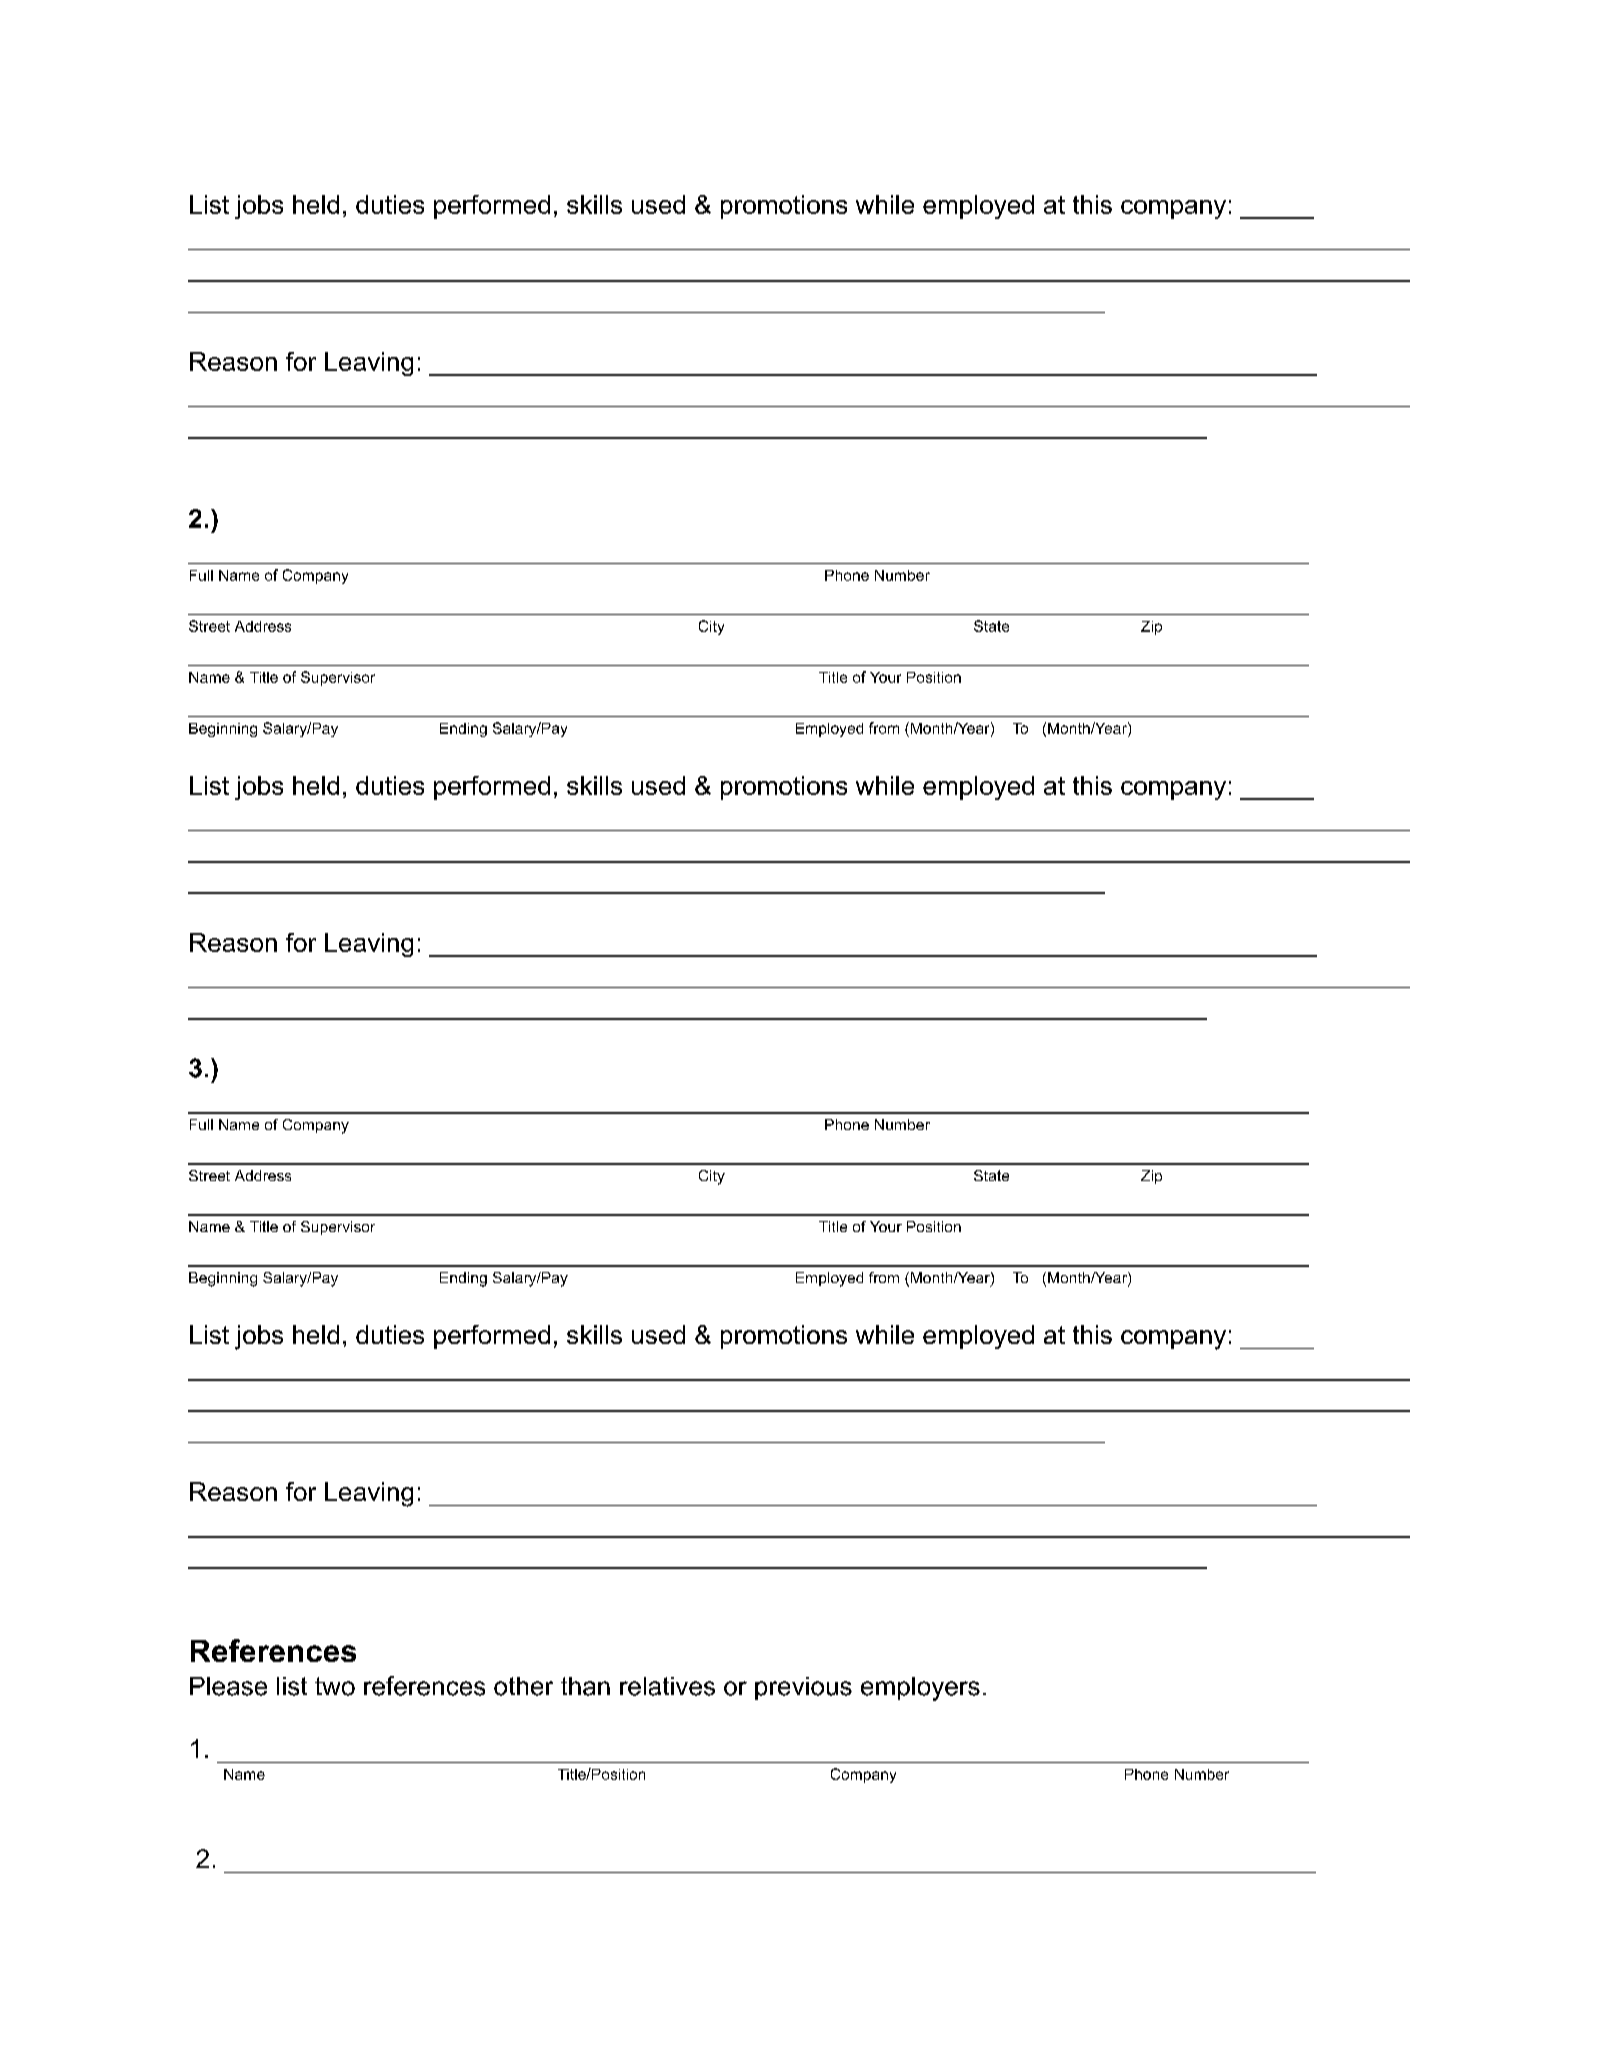  Describe the element at coordinates (585, 1686) in the document. I see `than` at that location.
